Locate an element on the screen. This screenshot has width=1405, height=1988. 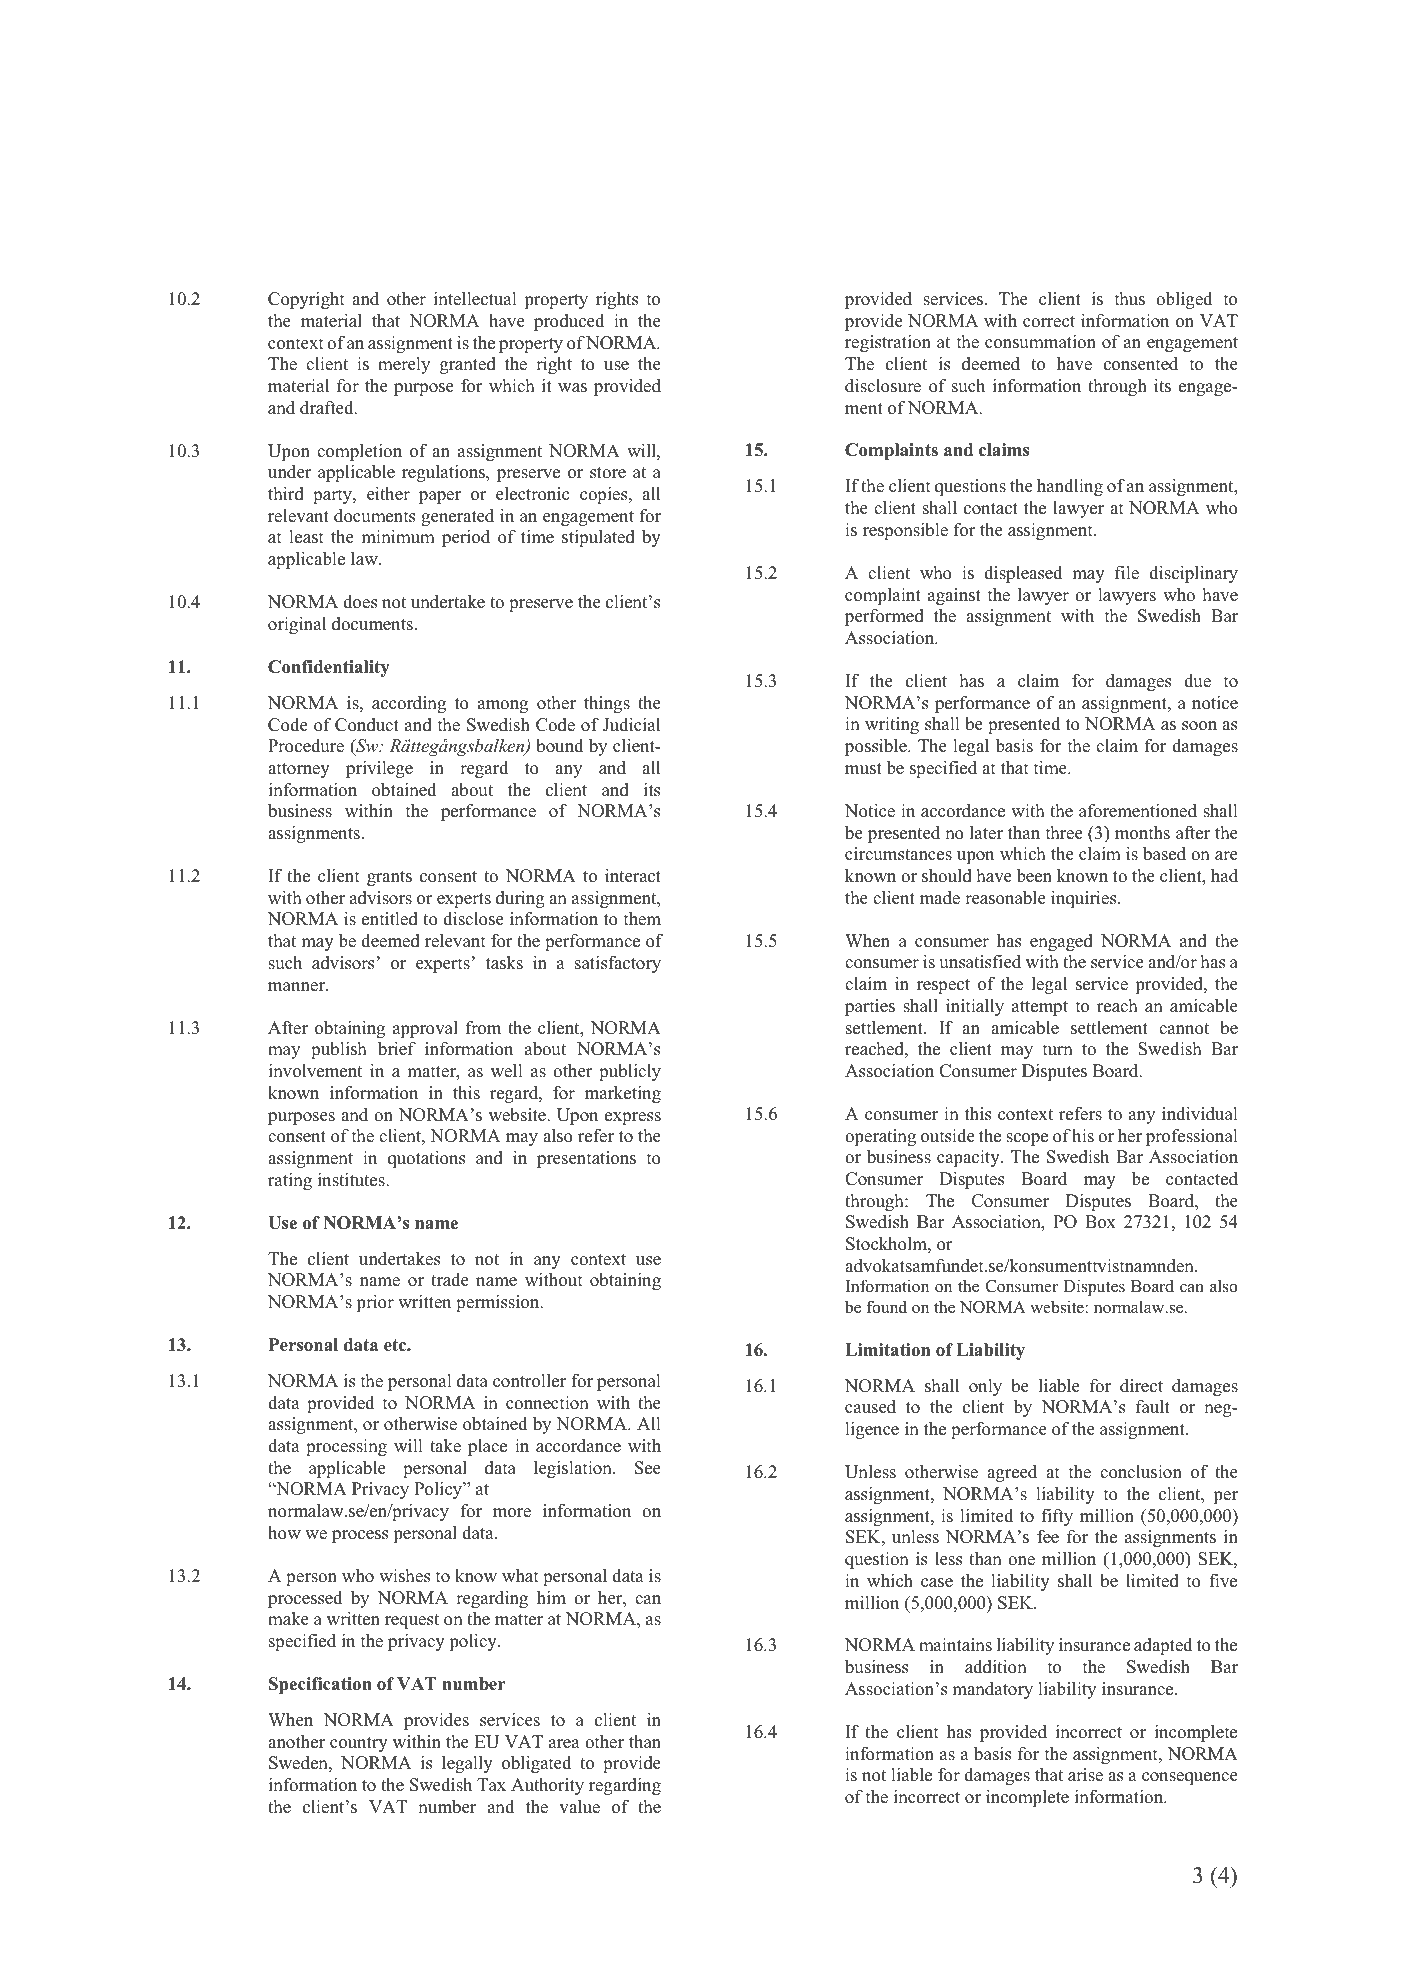
turn is located at coordinates (1058, 1050).
